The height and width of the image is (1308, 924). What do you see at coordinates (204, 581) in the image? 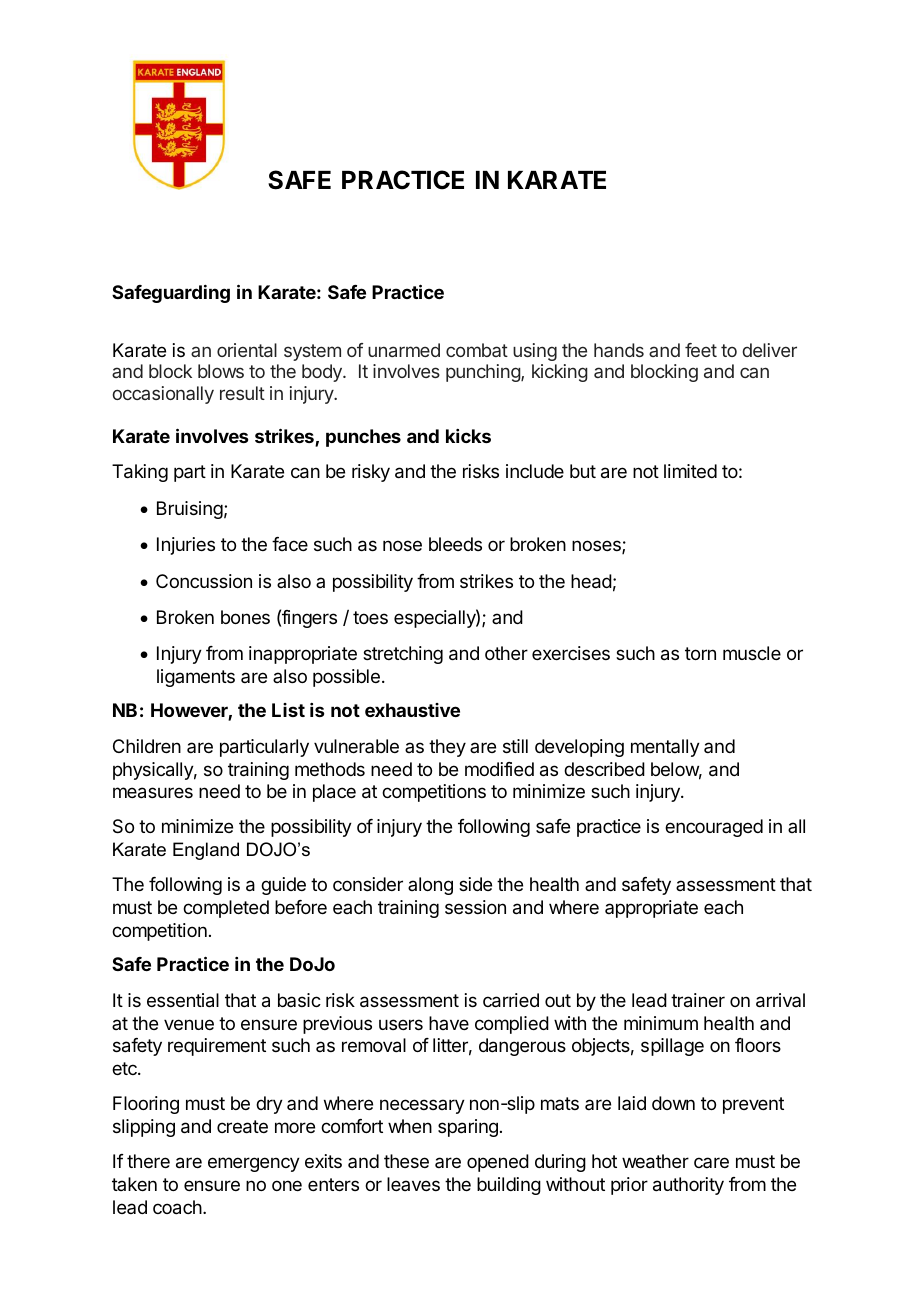
I see `Concussion` at bounding box center [204, 581].
